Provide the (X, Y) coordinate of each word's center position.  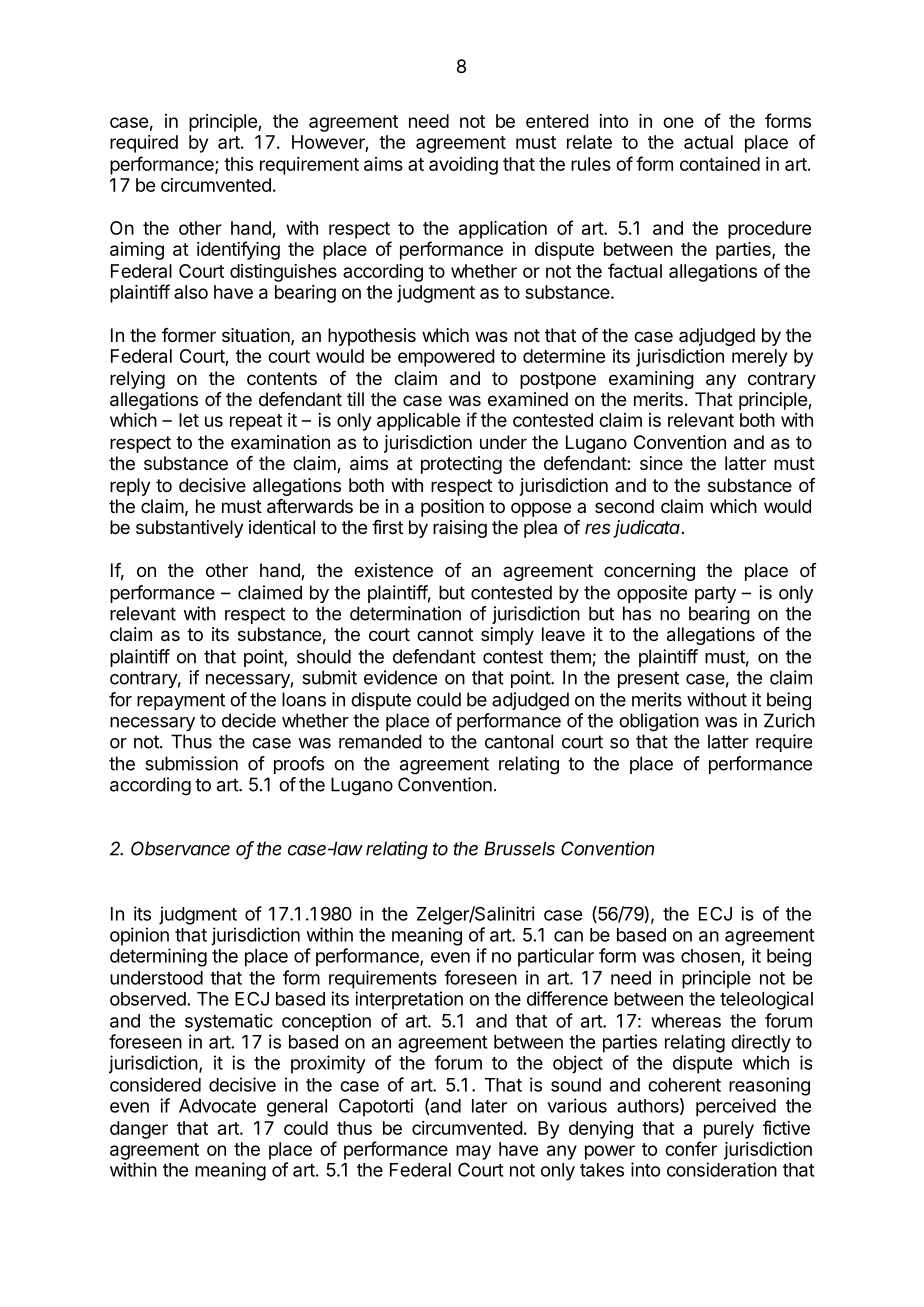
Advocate (217, 1106)
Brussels (519, 848)
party (715, 594)
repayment (181, 701)
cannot (445, 635)
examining (651, 380)
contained (720, 164)
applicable (418, 422)
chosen (710, 956)
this (238, 164)
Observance (180, 848)
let (189, 420)
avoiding (463, 166)
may (473, 1152)
